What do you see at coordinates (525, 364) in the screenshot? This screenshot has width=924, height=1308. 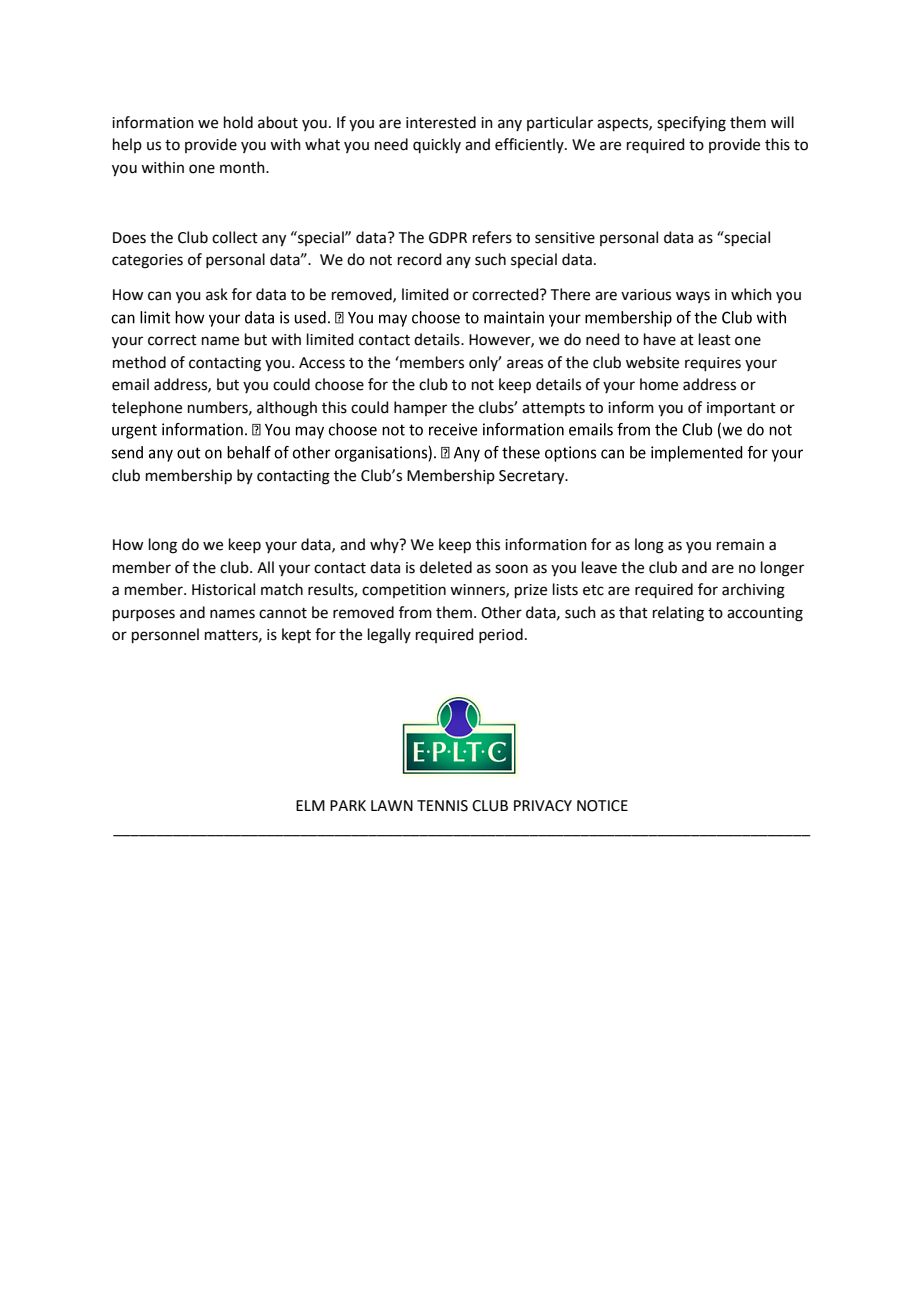 I see `areas` at bounding box center [525, 364].
